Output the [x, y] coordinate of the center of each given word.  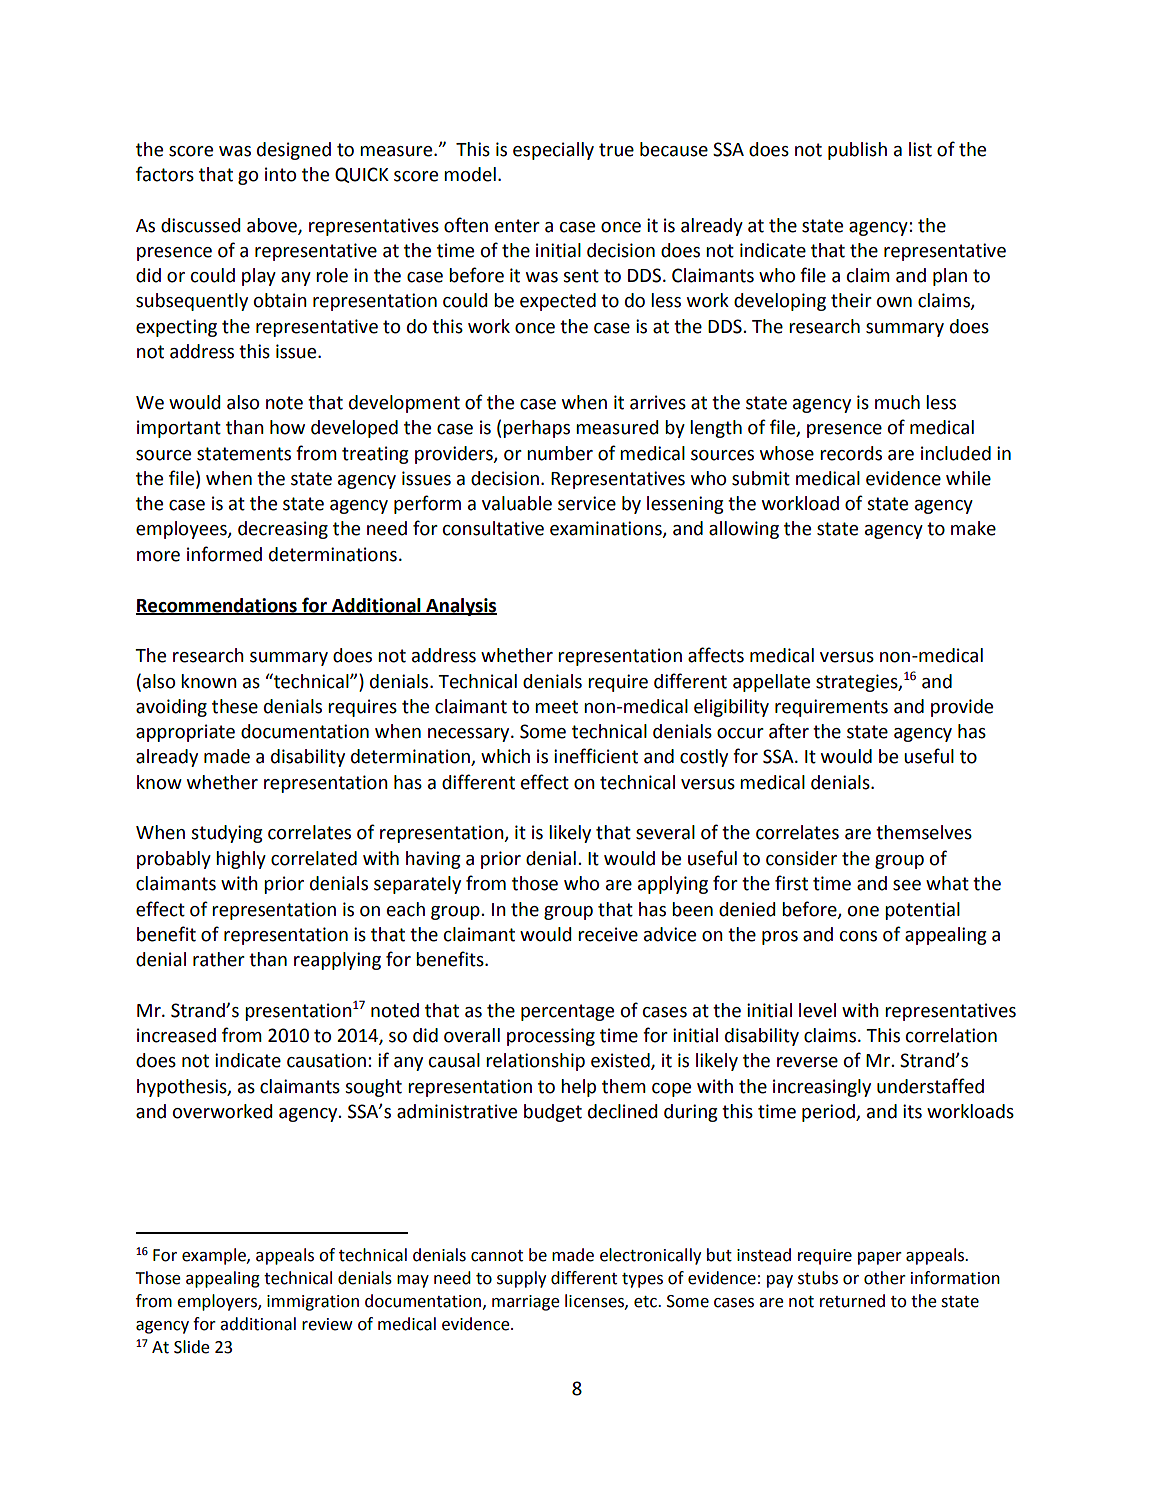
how [287, 427]
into [280, 174]
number [560, 453]
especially [553, 151]
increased [176, 1035]
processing [551, 1037]
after [789, 731]
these [235, 706]
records [851, 453]
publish [857, 151]
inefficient [596, 756]
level [817, 1010]
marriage [526, 1303]
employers [218, 1302]
